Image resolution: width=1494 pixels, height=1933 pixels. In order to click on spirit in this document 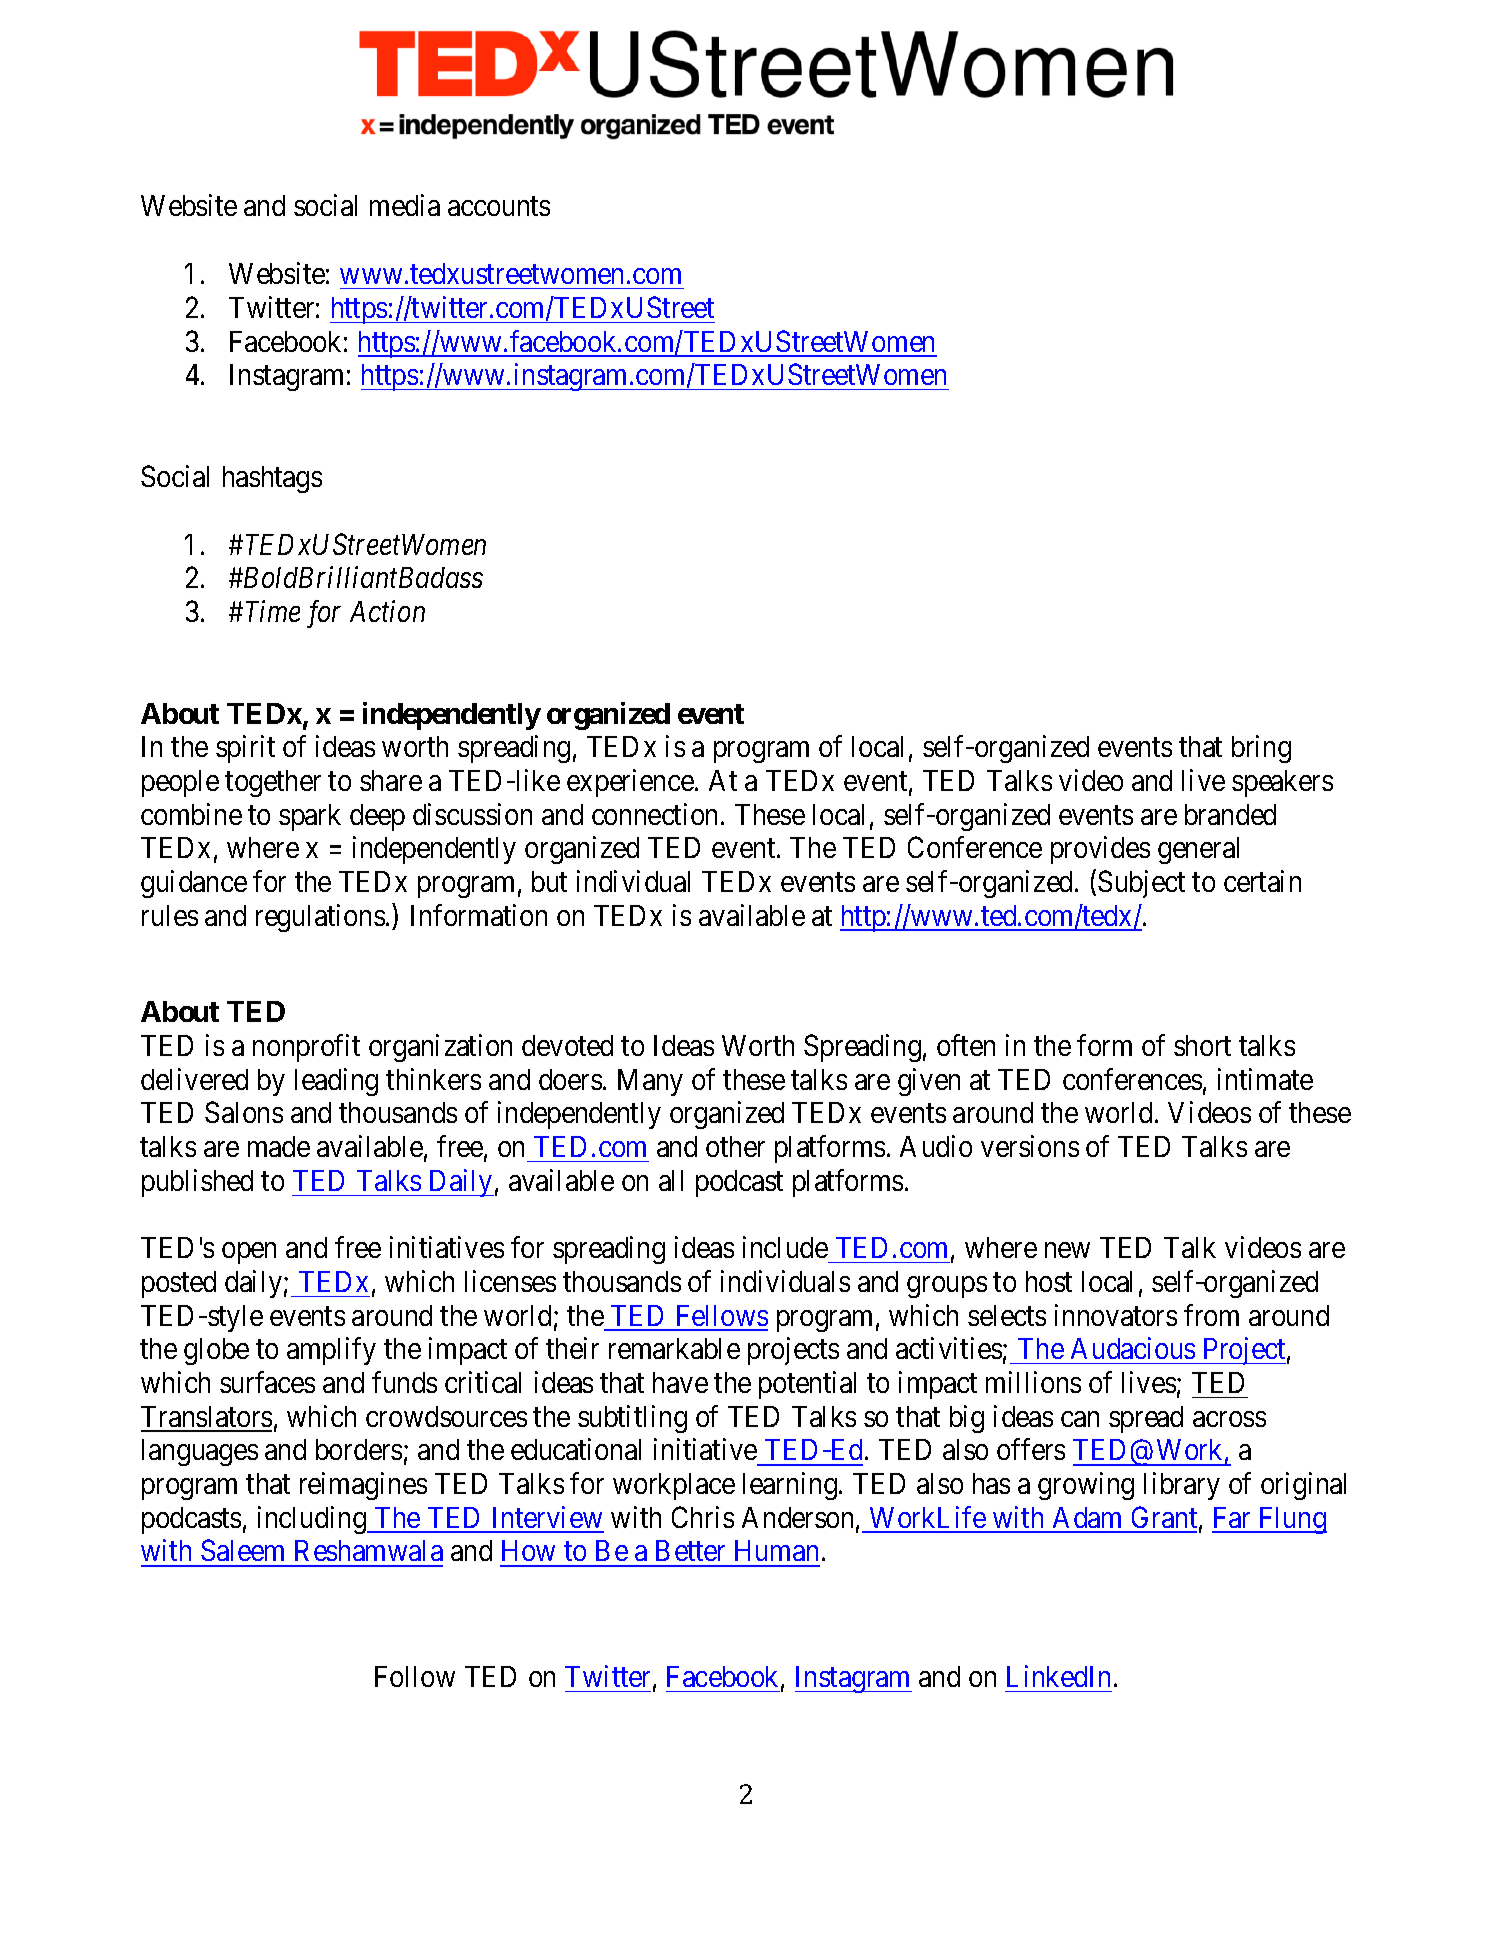, I will do `click(245, 749)`.
